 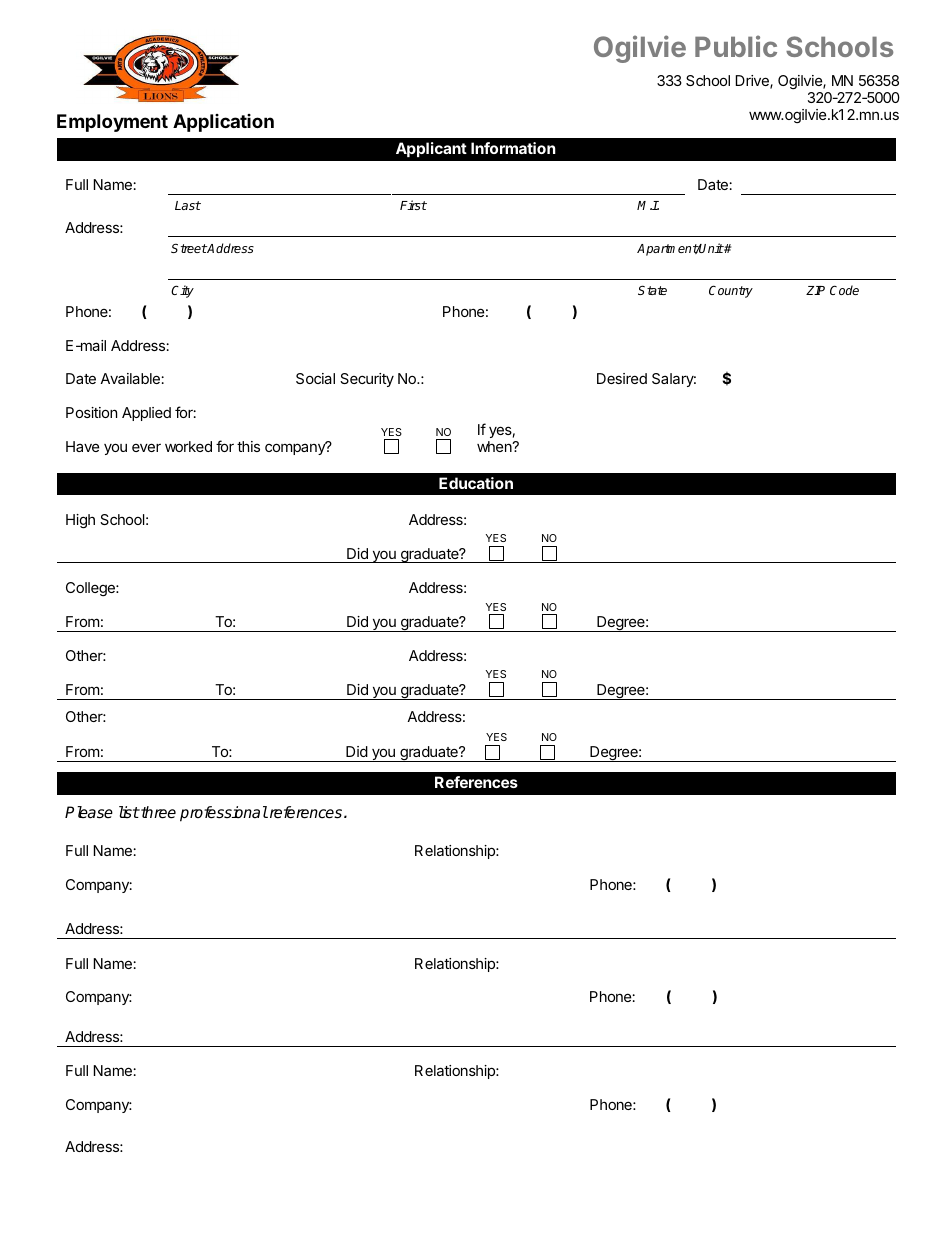 I want to click on First, so click(x=413, y=205).
